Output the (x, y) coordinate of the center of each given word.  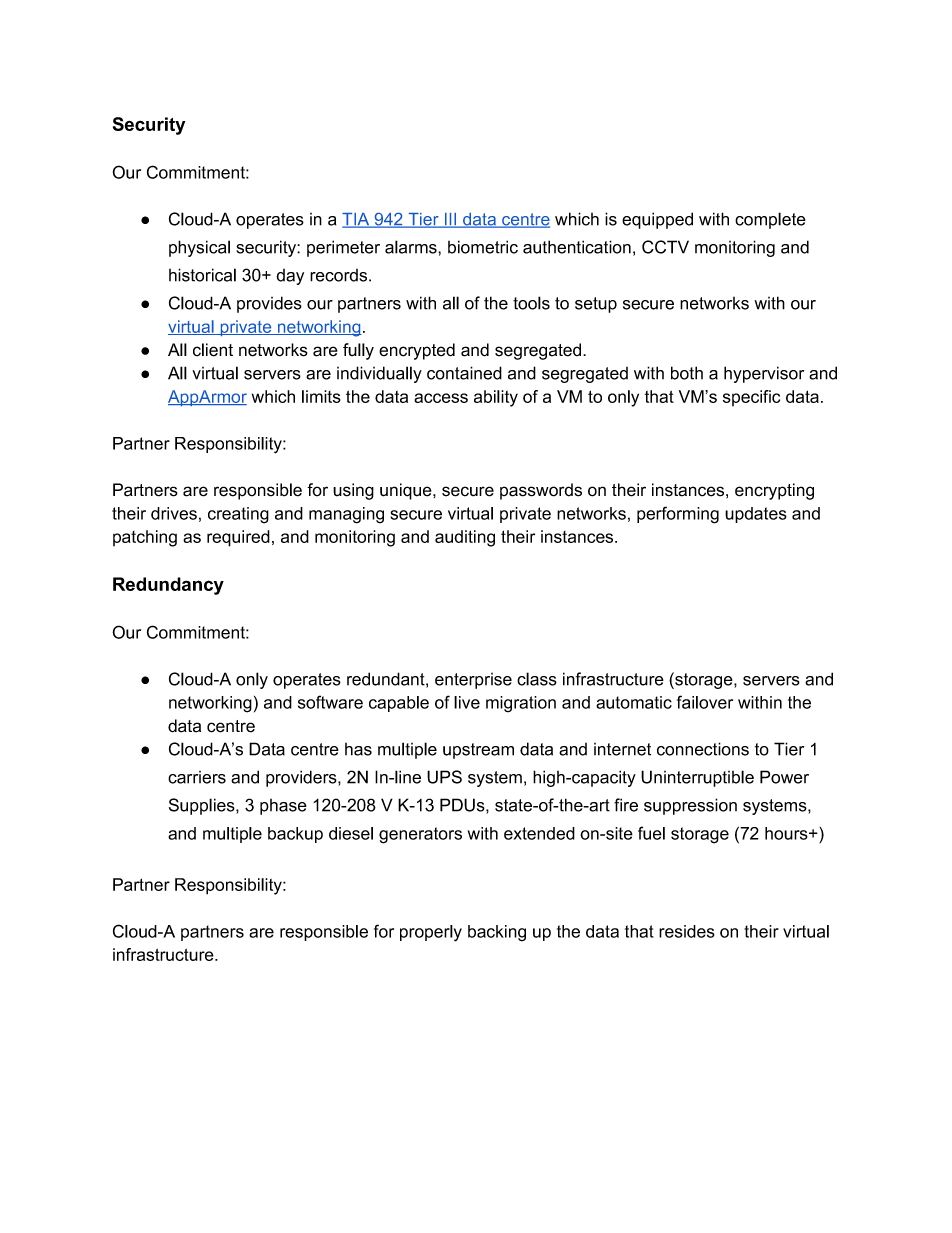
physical (199, 248)
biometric (483, 247)
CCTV (665, 247)
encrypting (774, 491)
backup (295, 835)
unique (407, 491)
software (330, 702)
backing (497, 933)
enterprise (473, 681)
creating (238, 515)
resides (687, 931)
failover (705, 702)
